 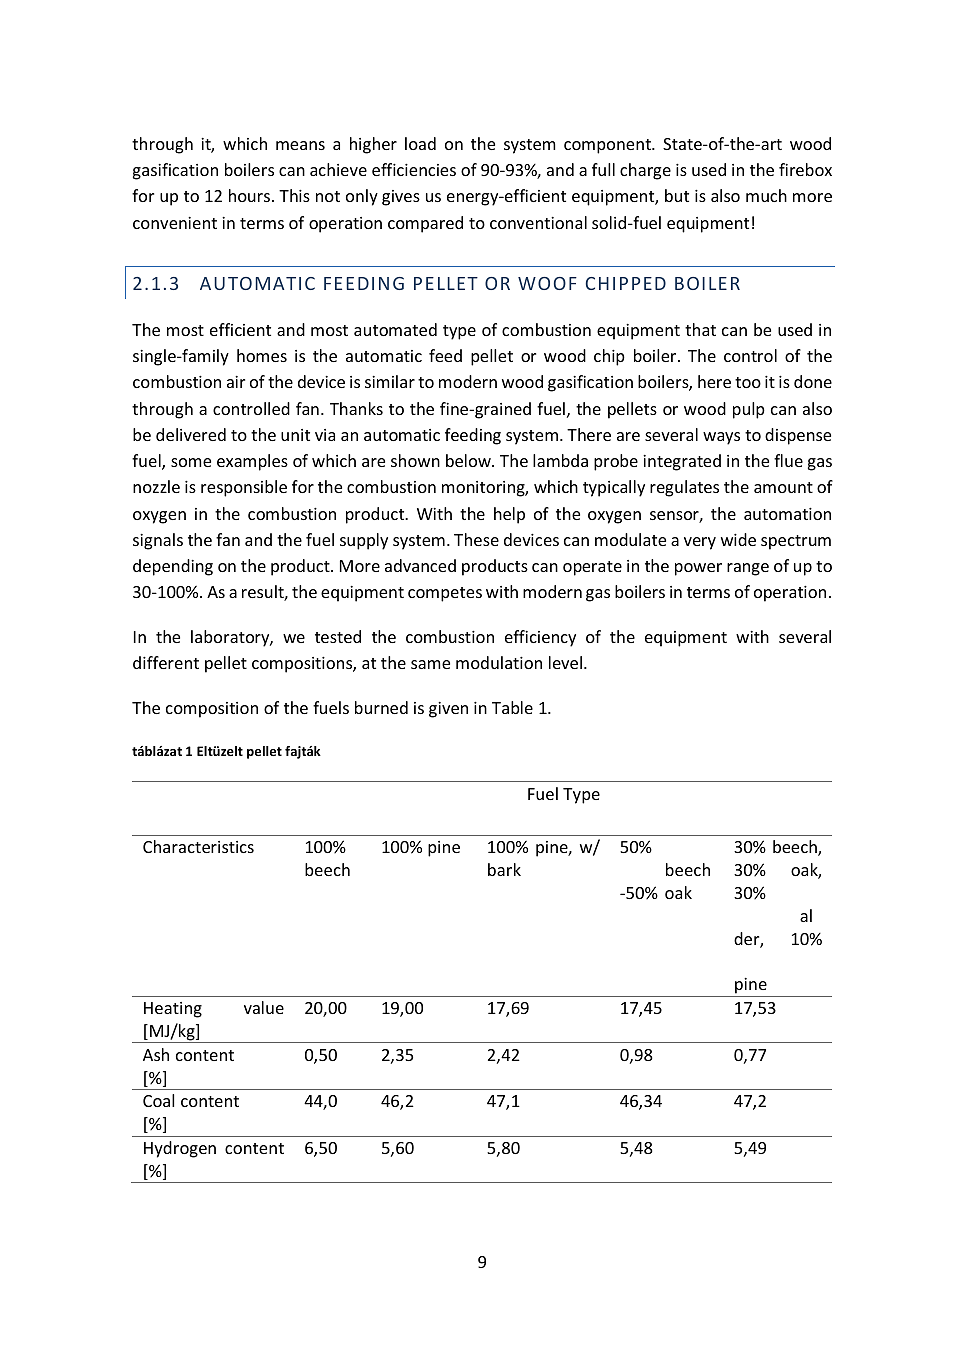 I want to click on hours, so click(x=251, y=195).
